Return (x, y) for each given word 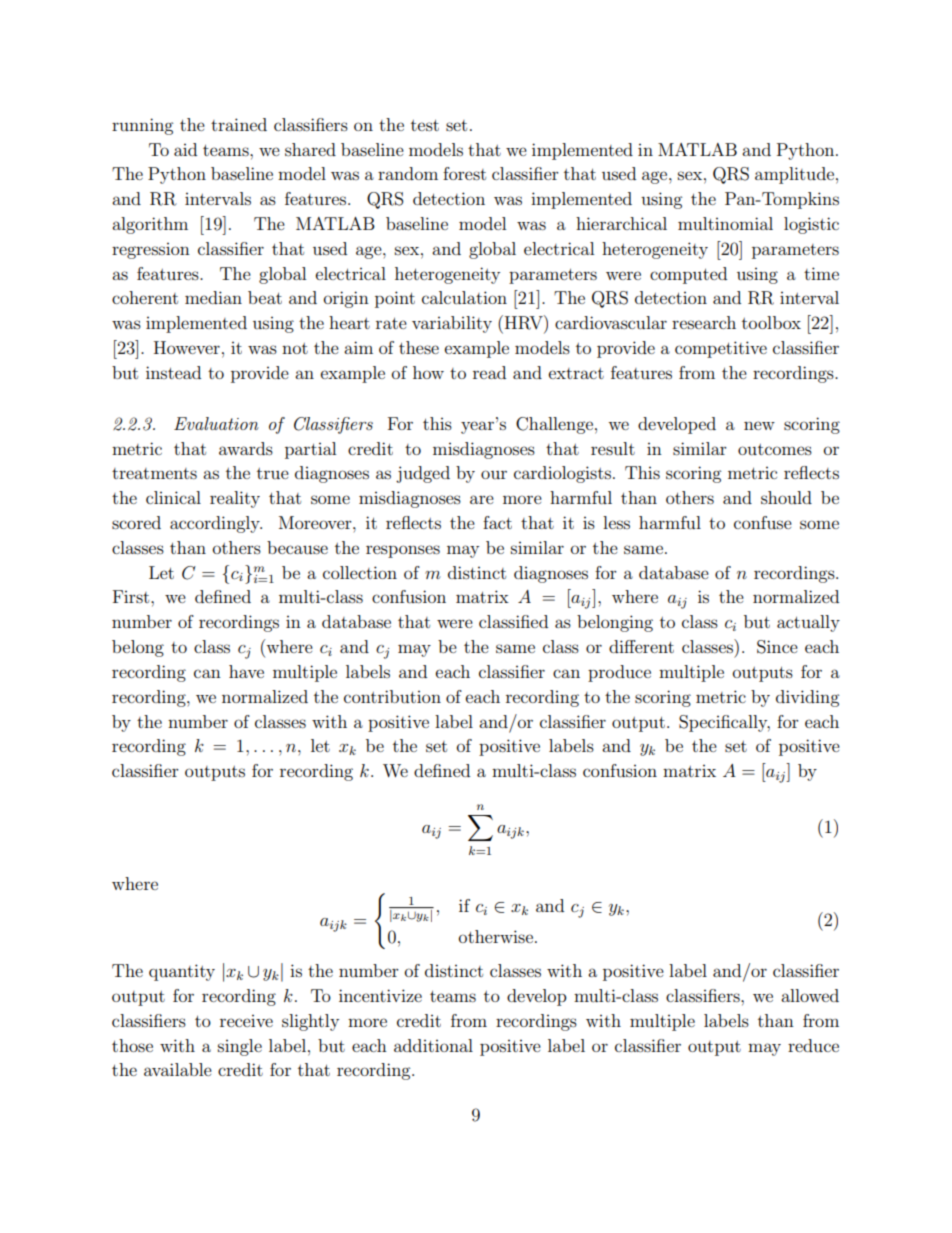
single (240, 1047)
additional (433, 1045)
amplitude (794, 175)
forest (464, 173)
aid (185, 149)
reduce (813, 1045)
